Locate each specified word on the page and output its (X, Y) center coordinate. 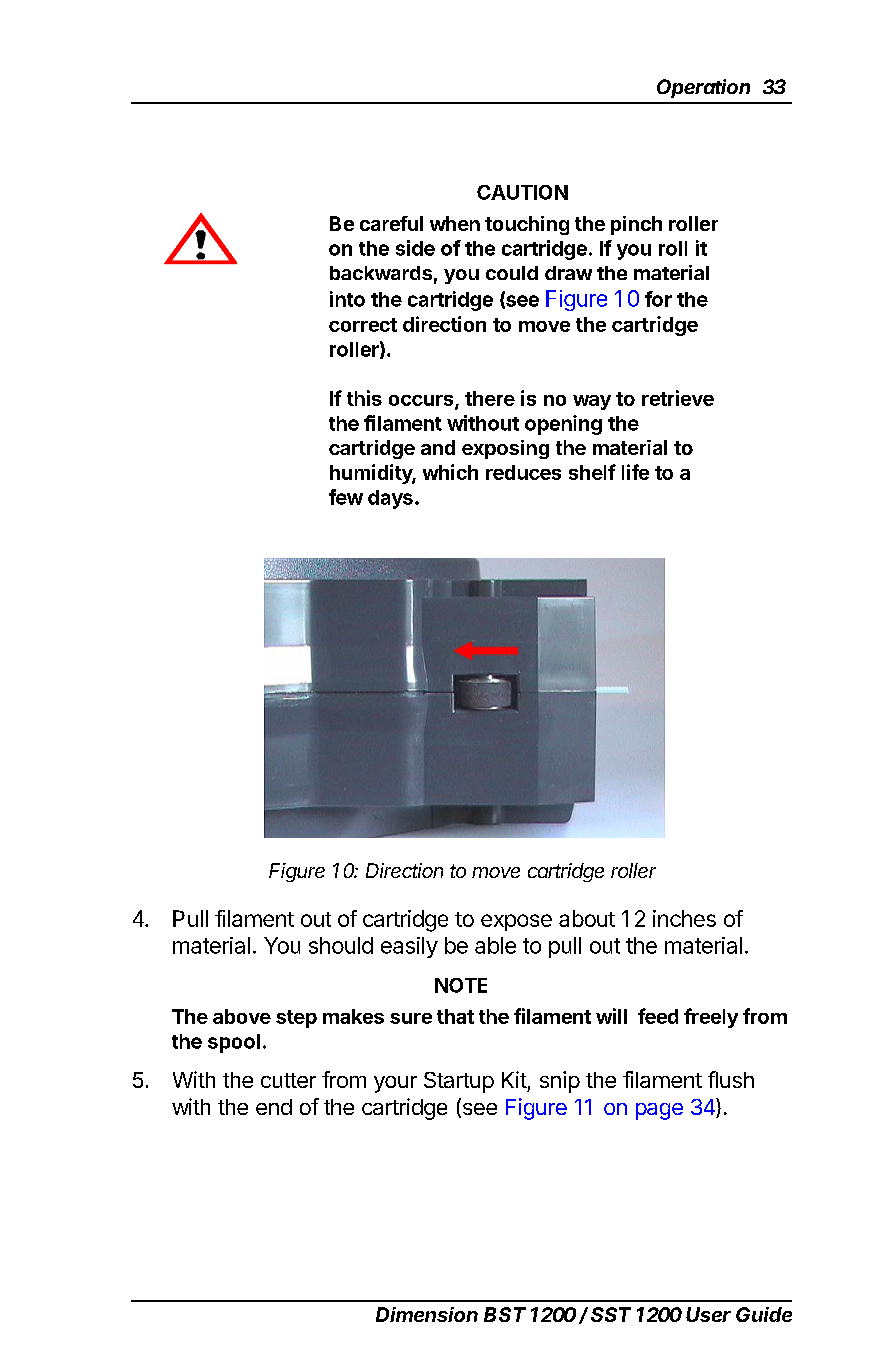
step (296, 1019)
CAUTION (522, 192)
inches (684, 918)
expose (516, 922)
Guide (764, 1314)
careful (391, 223)
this (364, 398)
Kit (514, 1079)
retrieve (678, 398)
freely (711, 1018)
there (490, 398)
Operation (703, 88)
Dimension (427, 1314)
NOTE (461, 985)
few (346, 497)
